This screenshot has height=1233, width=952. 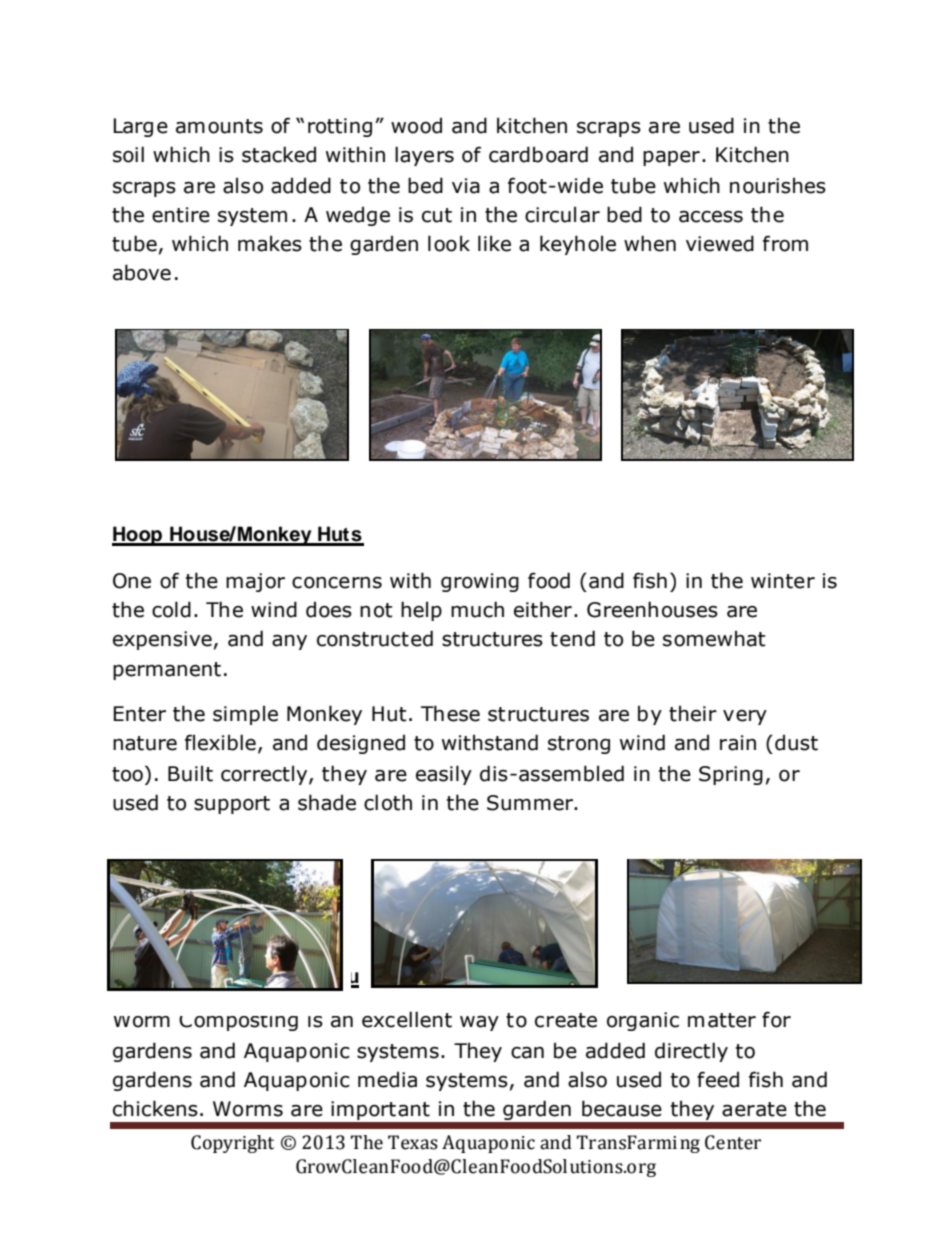 I want to click on somewhat, so click(x=714, y=638).
